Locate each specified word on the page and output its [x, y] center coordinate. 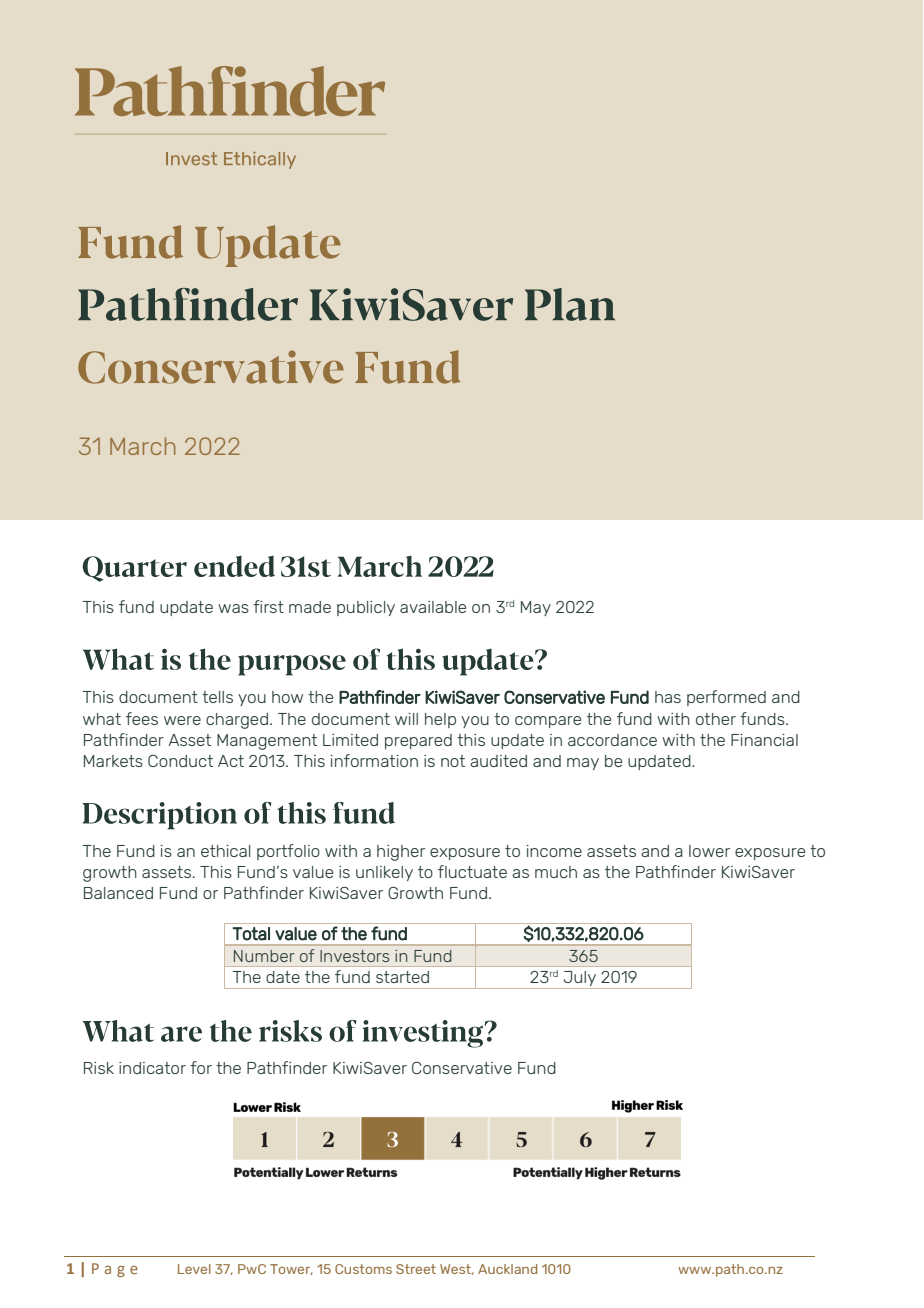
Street [416, 1269]
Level [194, 1269]
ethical [225, 851]
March [143, 446]
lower [709, 851]
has [668, 697]
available [433, 607]
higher [401, 853]
